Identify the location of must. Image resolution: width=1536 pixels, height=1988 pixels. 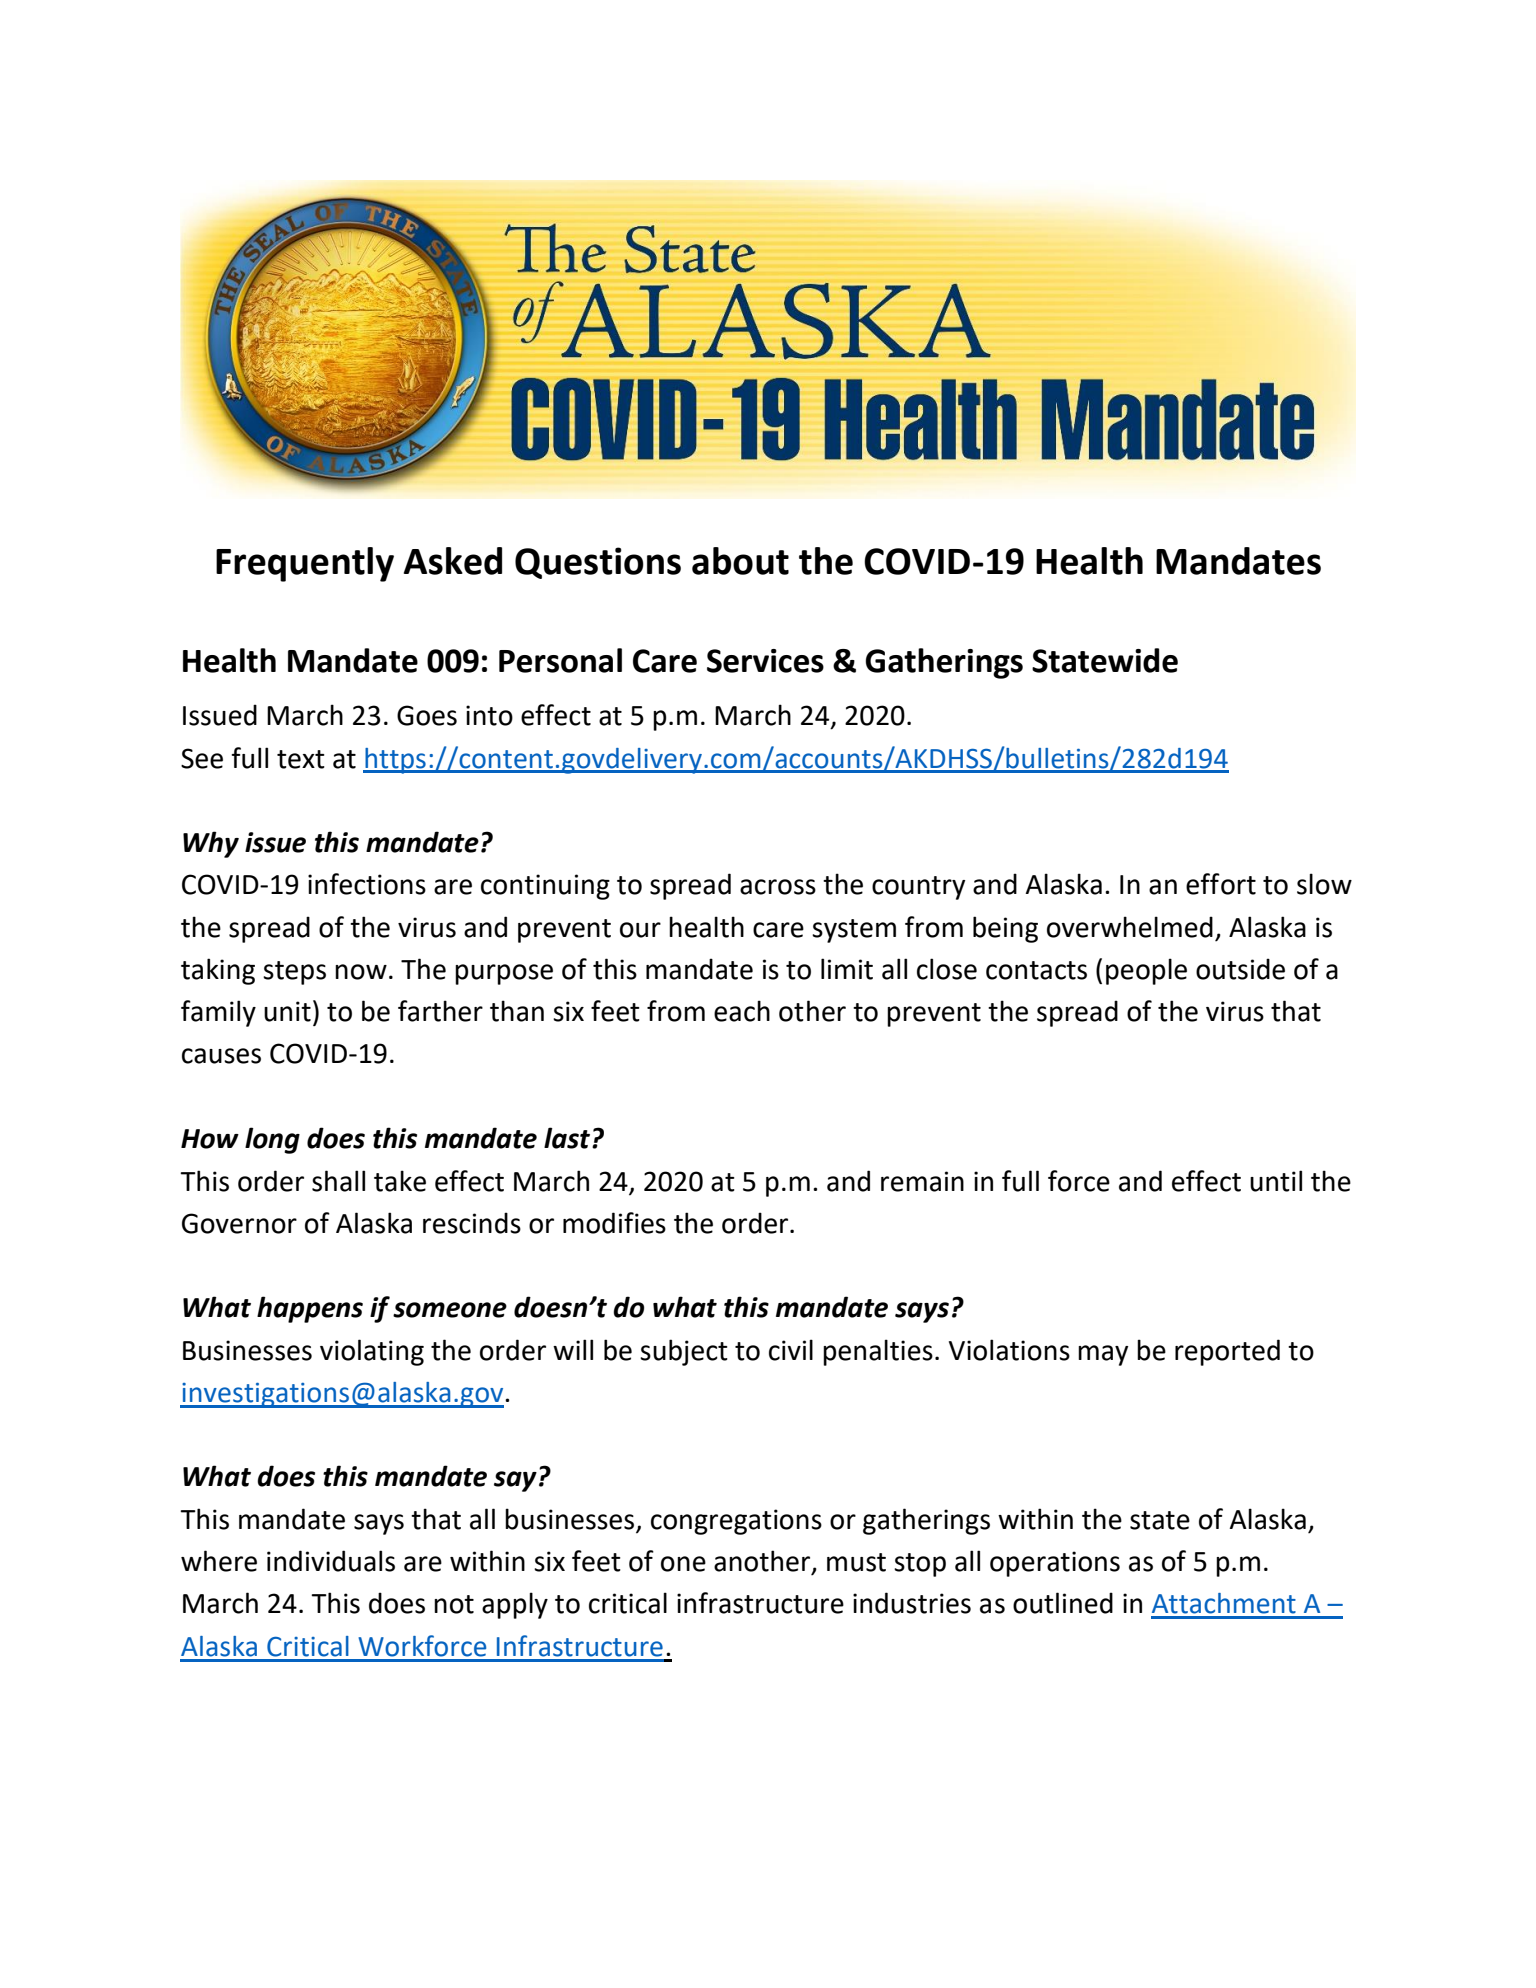
(856, 1562).
